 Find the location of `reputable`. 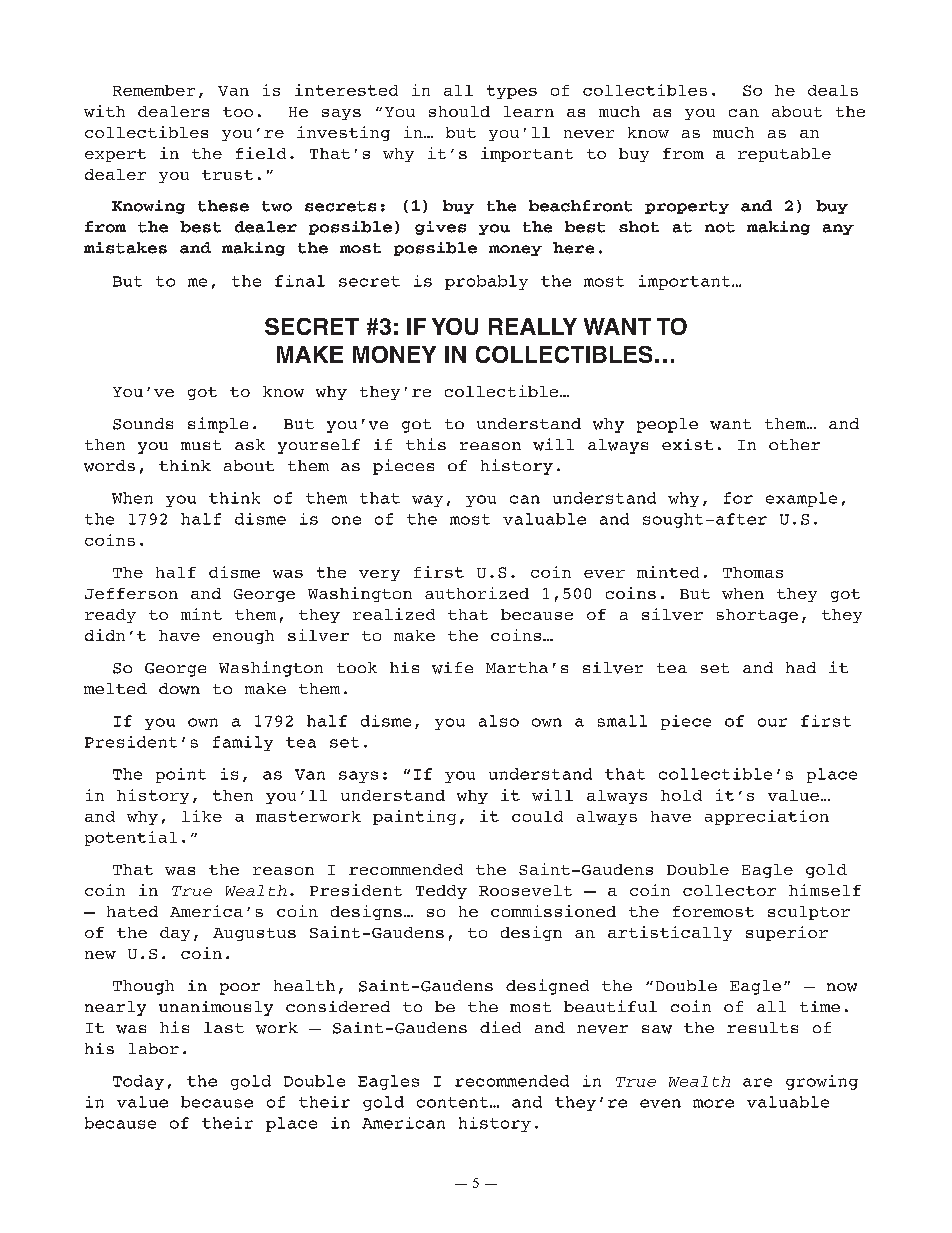

reputable is located at coordinates (784, 155).
